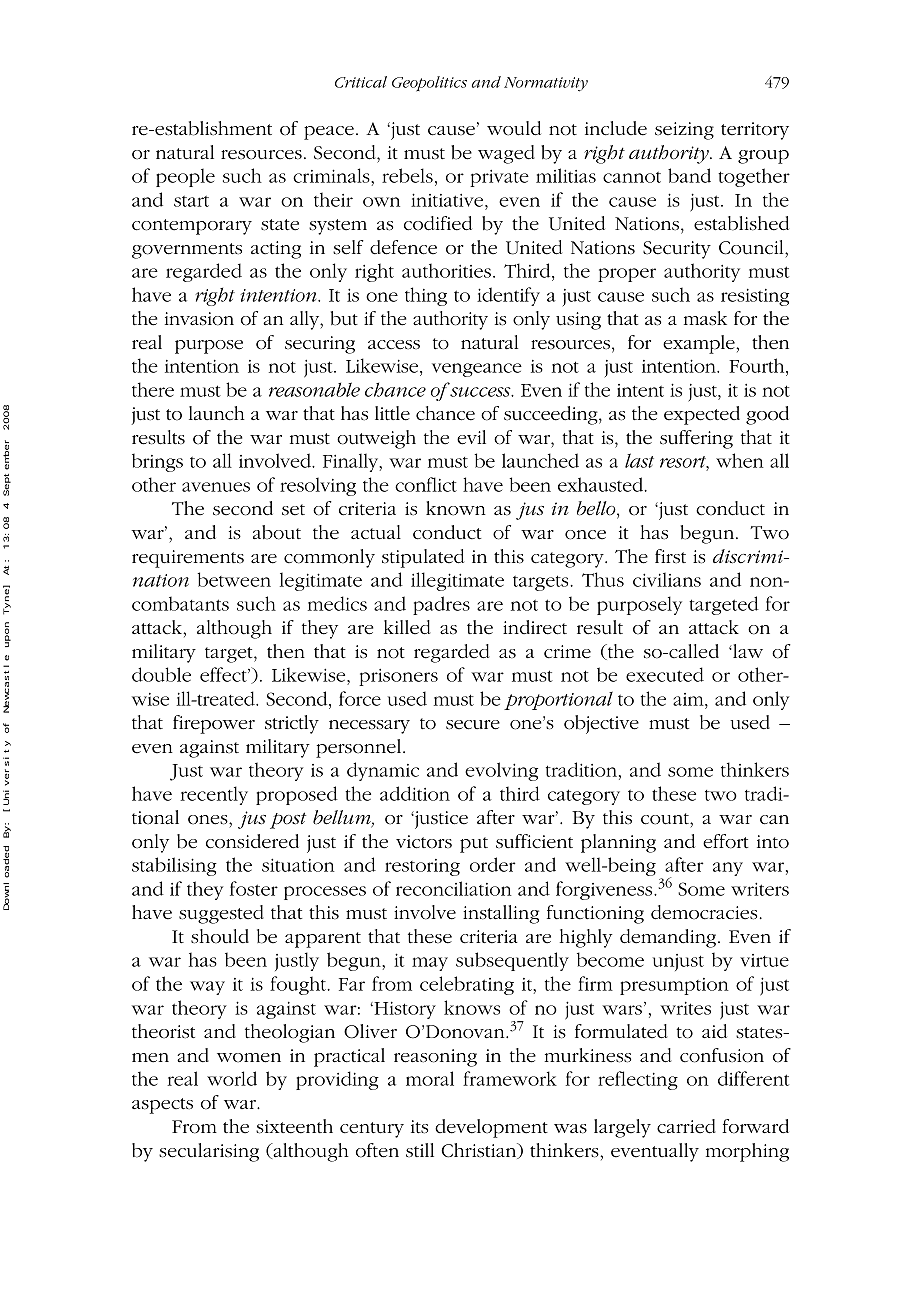  What do you see at coordinates (188, 559) in the screenshot?
I see `requirements` at bounding box center [188, 559].
